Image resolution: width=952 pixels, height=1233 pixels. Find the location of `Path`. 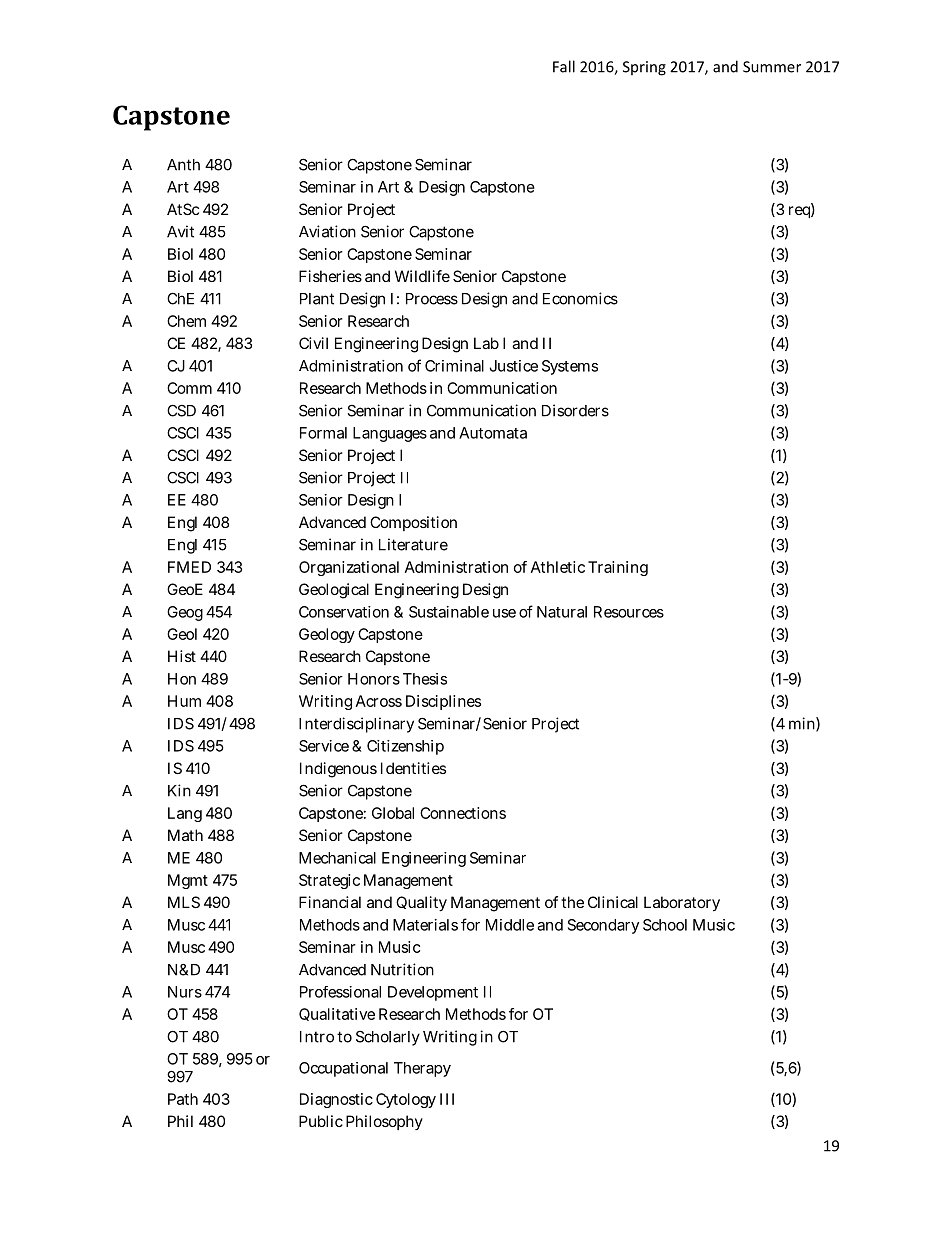

Path is located at coordinates (183, 1099).
